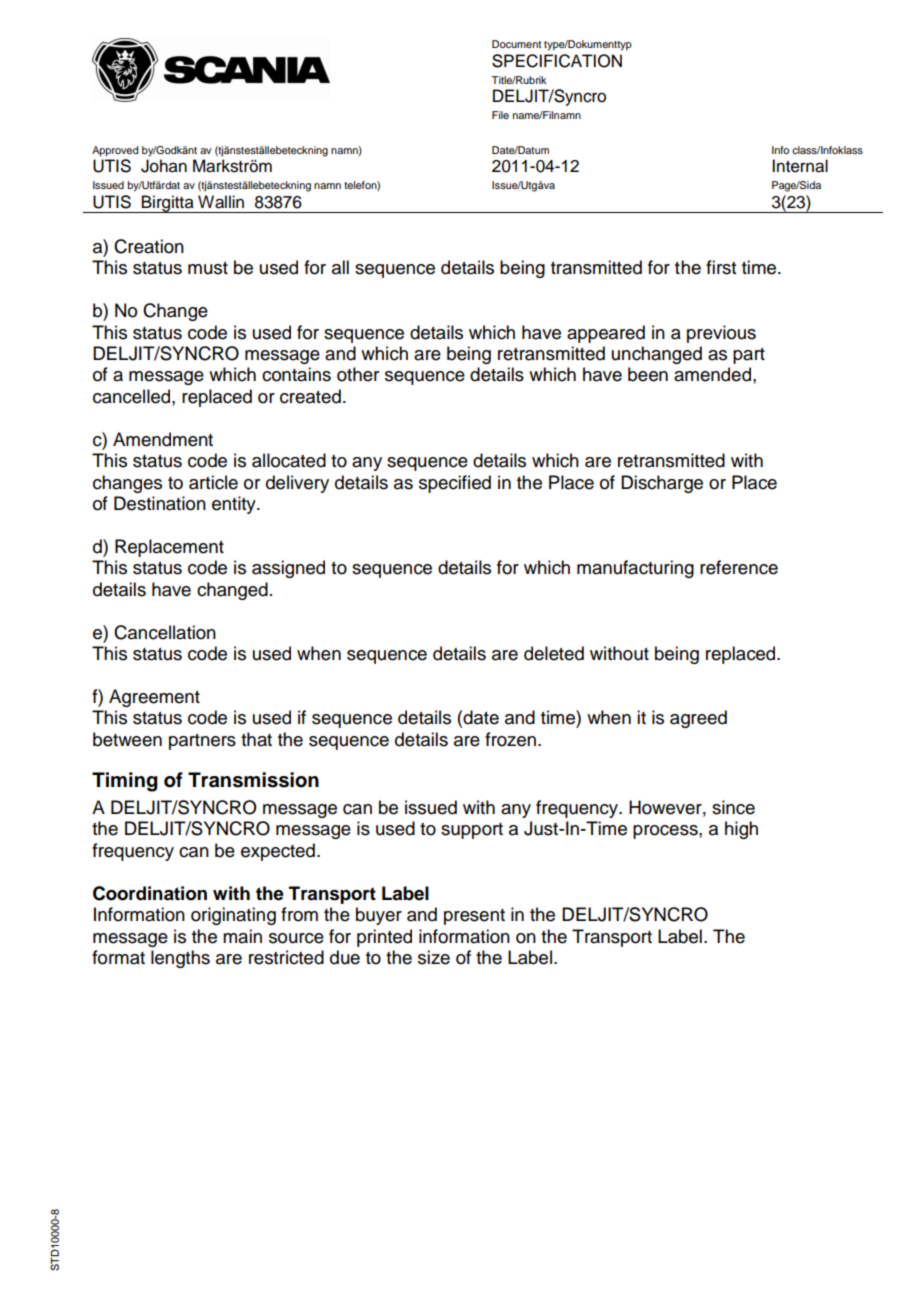  What do you see at coordinates (115, 151) in the document?
I see `Approved` at bounding box center [115, 151].
